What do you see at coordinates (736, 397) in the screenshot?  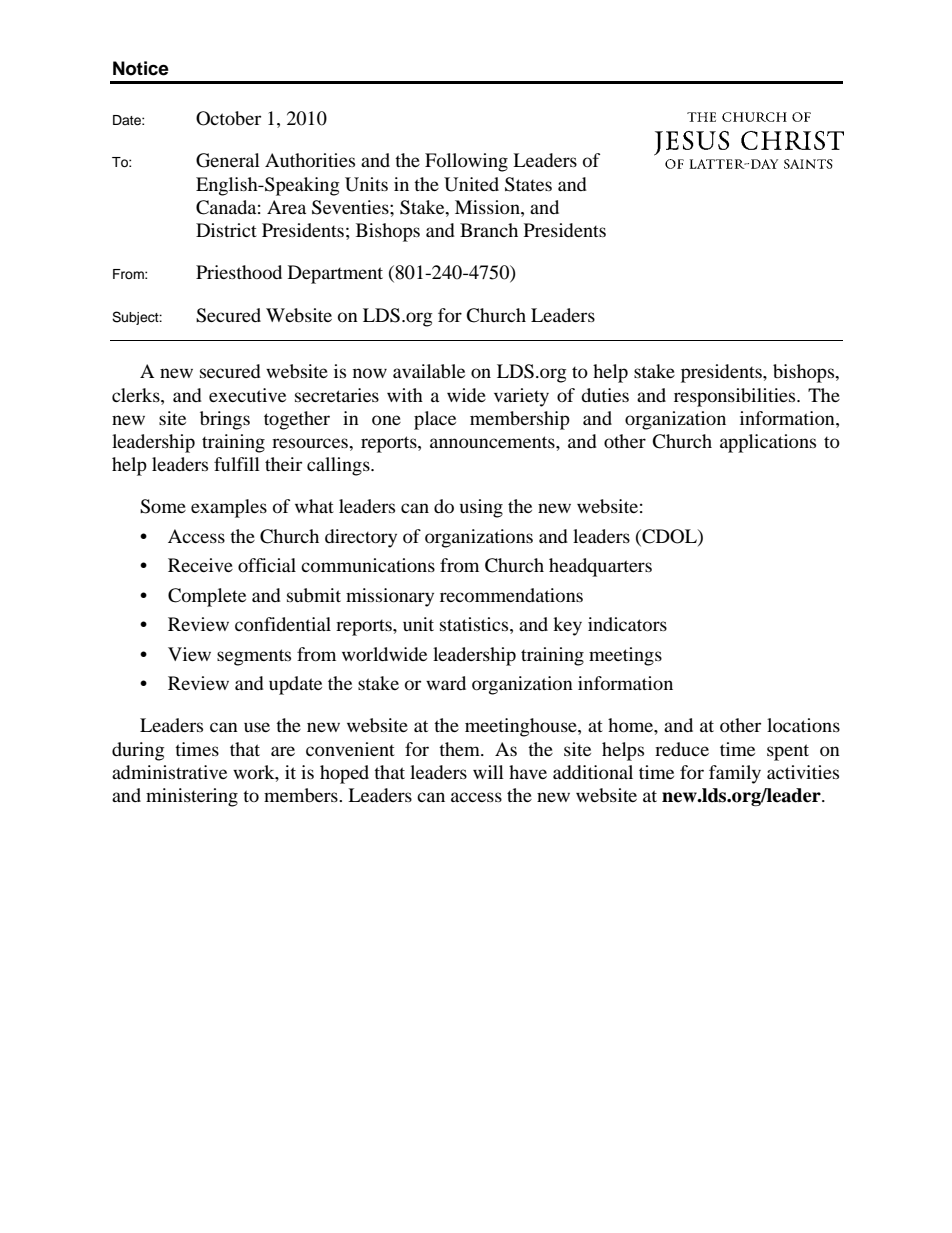 I see `responsibilities` at bounding box center [736, 397].
